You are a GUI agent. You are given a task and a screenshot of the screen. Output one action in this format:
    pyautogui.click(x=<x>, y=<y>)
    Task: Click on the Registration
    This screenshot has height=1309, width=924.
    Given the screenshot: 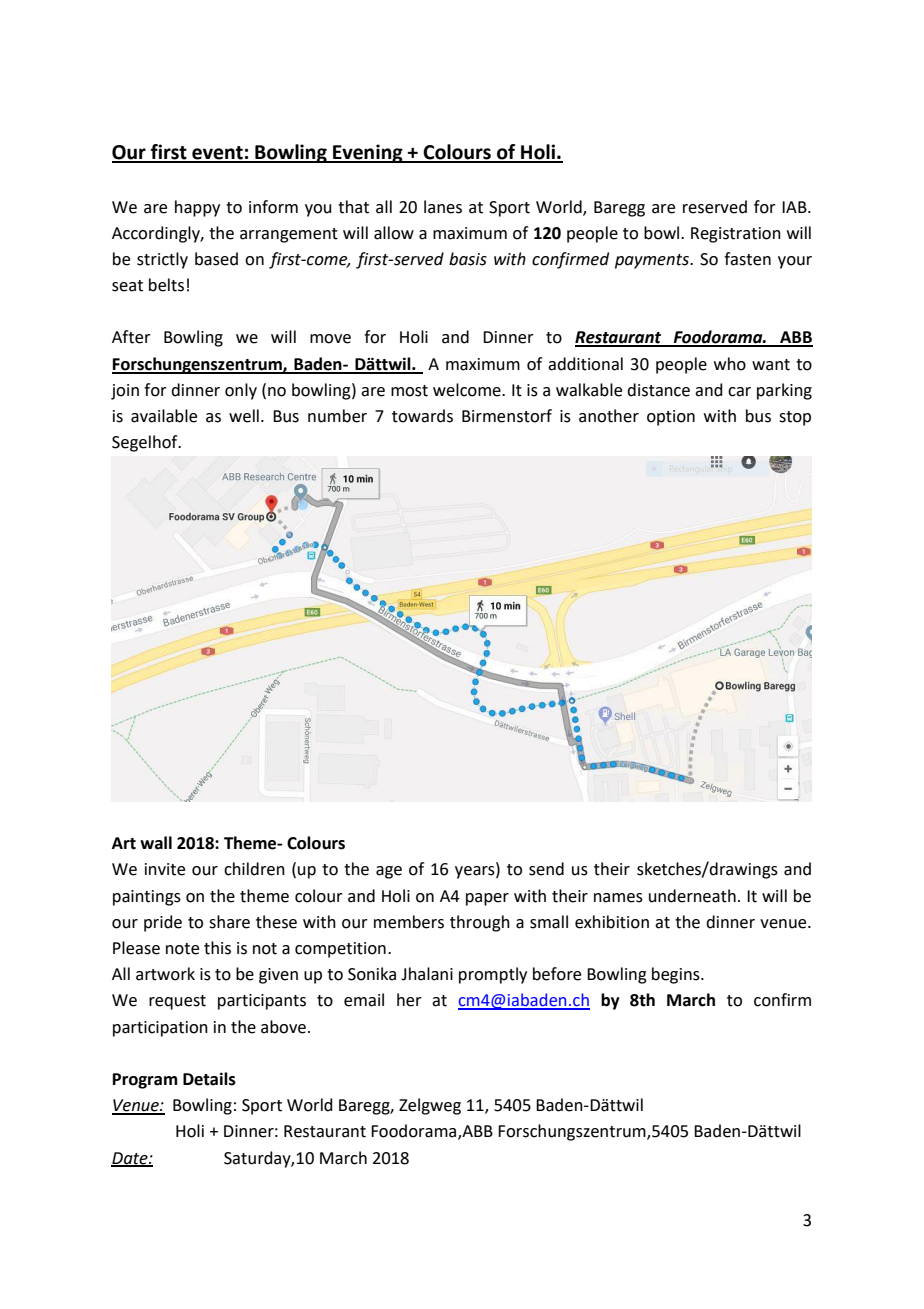 What is the action you would take?
    pyautogui.click(x=736, y=235)
